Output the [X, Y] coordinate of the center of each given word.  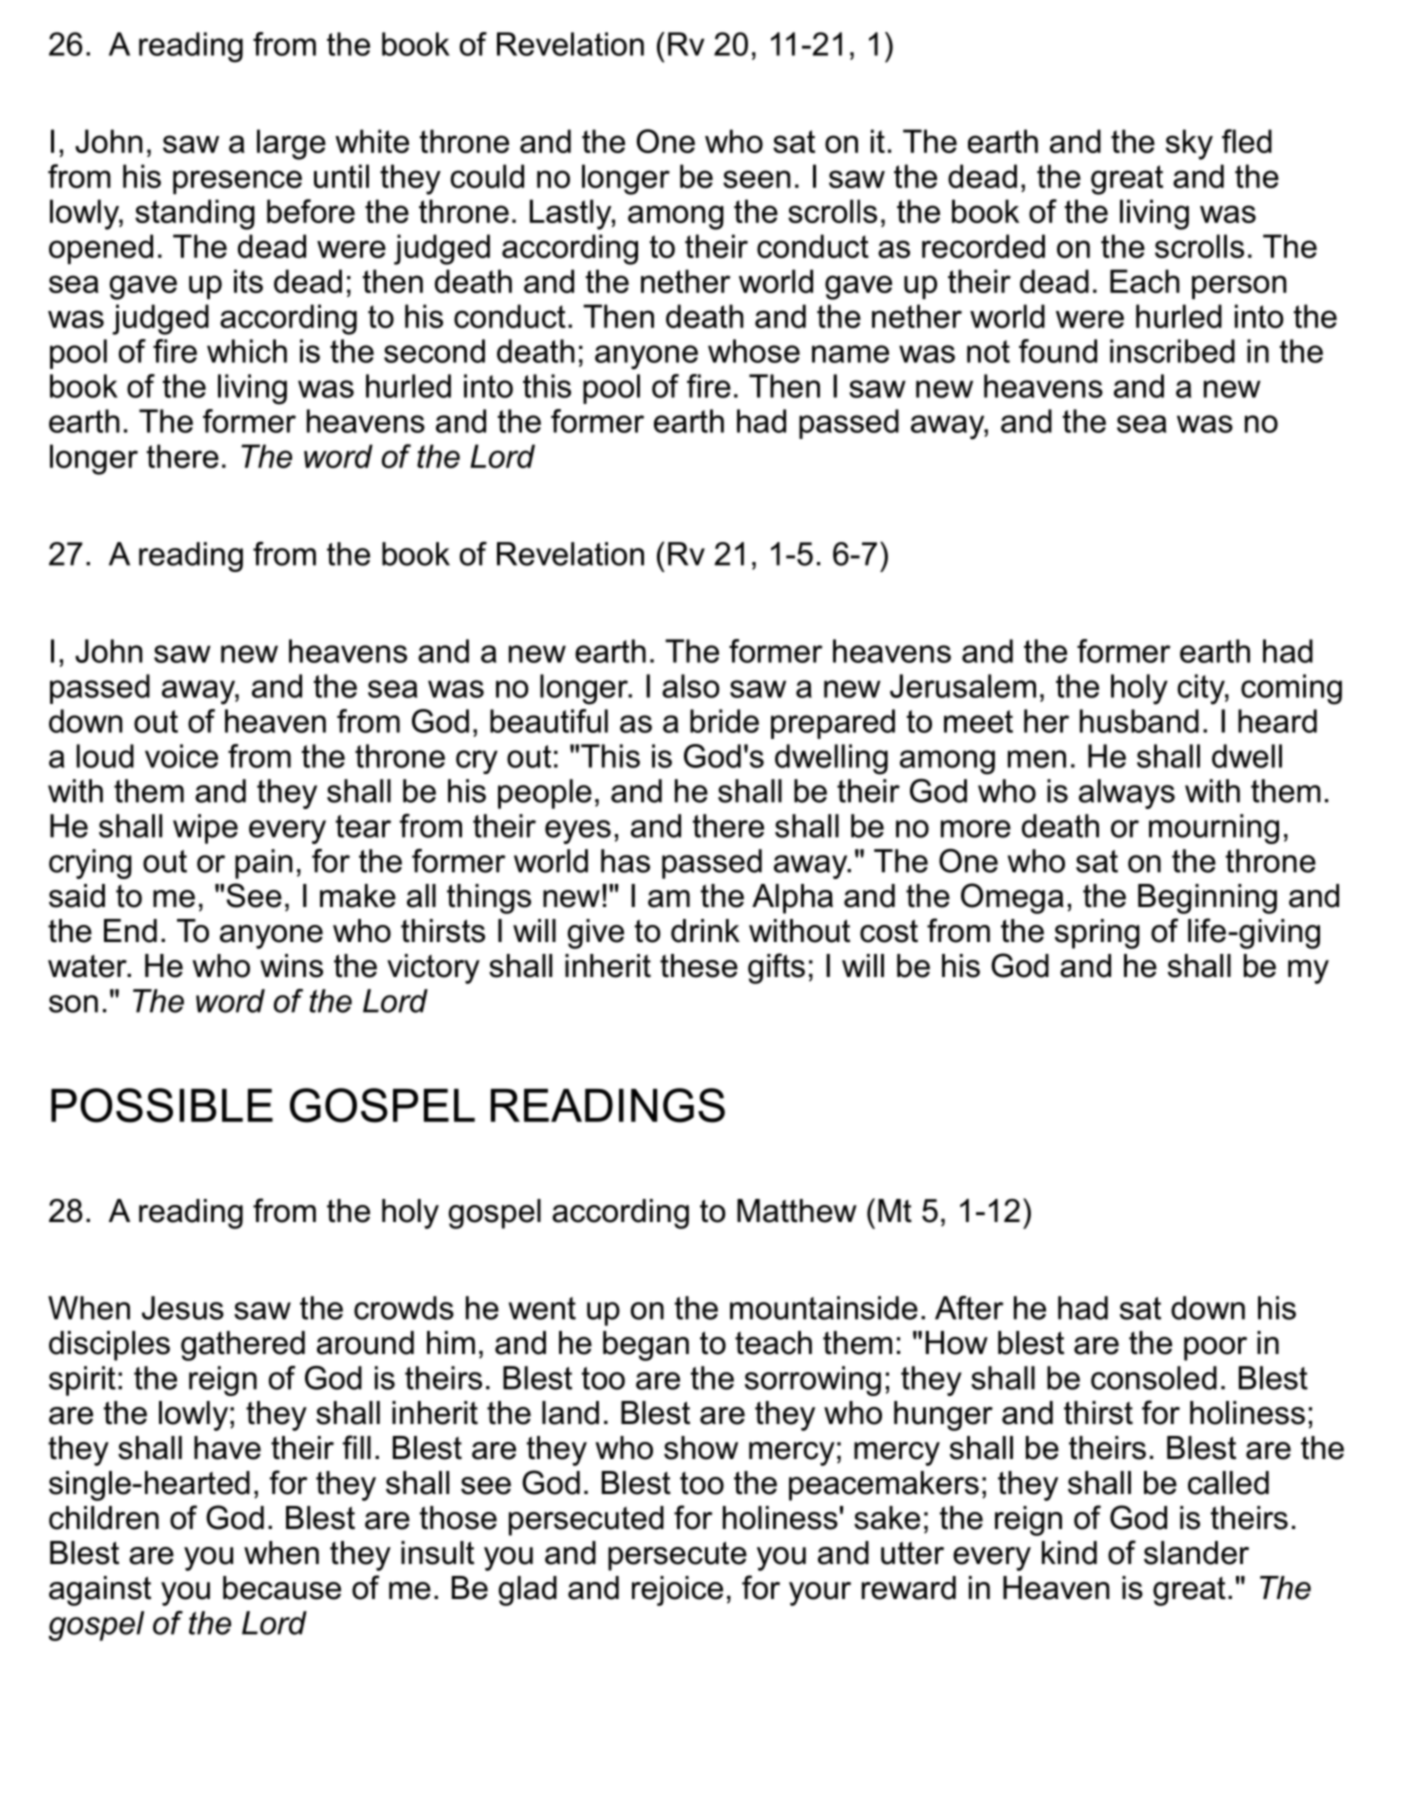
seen [756, 179]
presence [237, 182]
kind [1069, 1553]
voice [181, 756]
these [699, 966]
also [691, 686]
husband [1139, 721]
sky [1189, 144]
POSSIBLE [162, 1105]
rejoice [677, 1591]
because [282, 1588]
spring [1097, 934]
